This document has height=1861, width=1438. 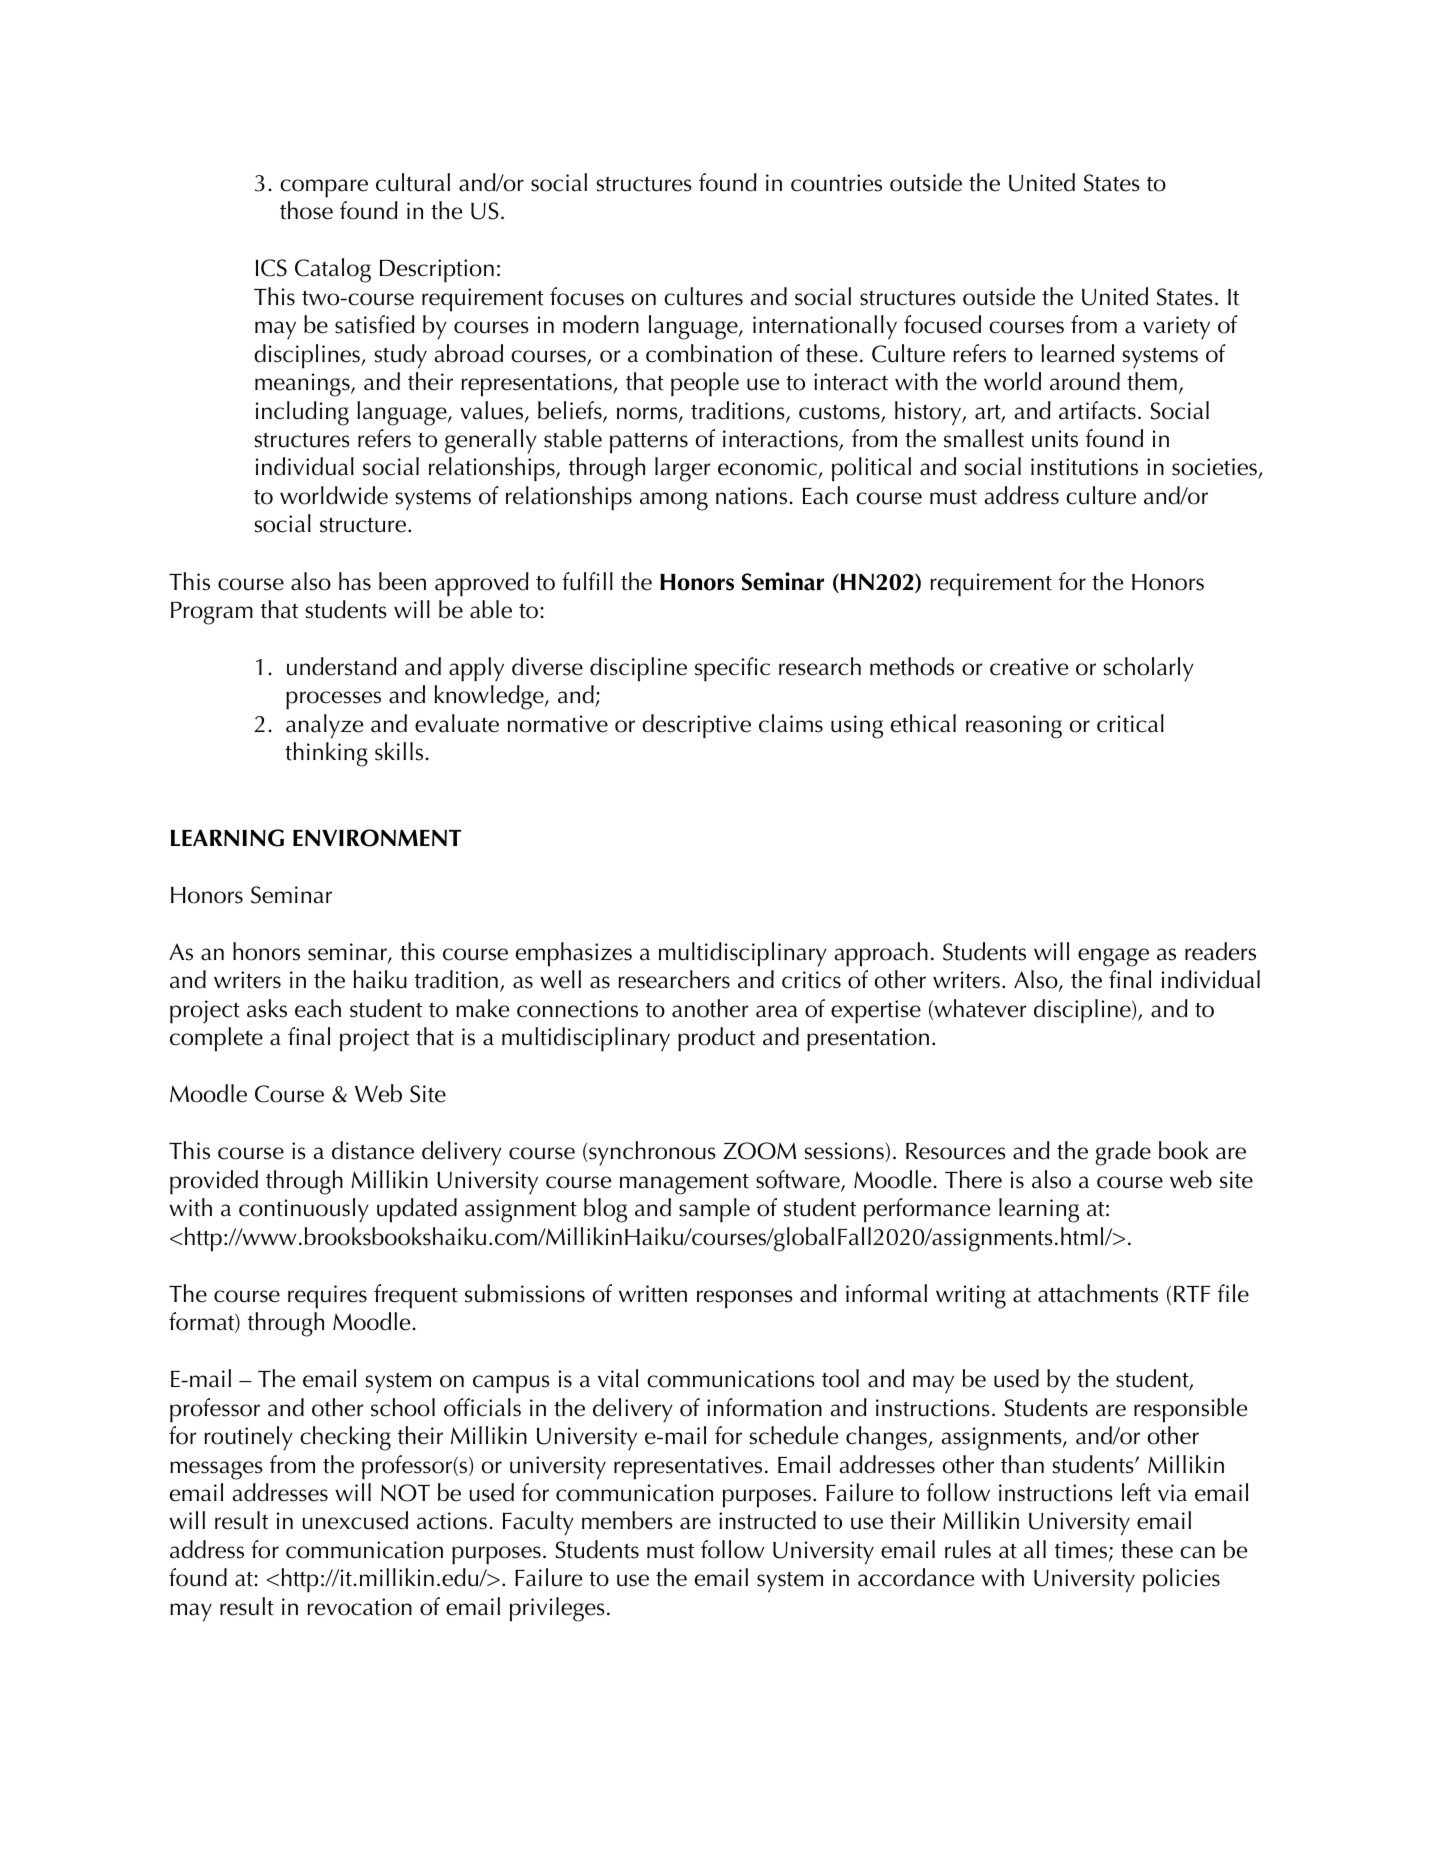 What do you see at coordinates (360, 1607) in the document?
I see `revocation` at bounding box center [360, 1607].
